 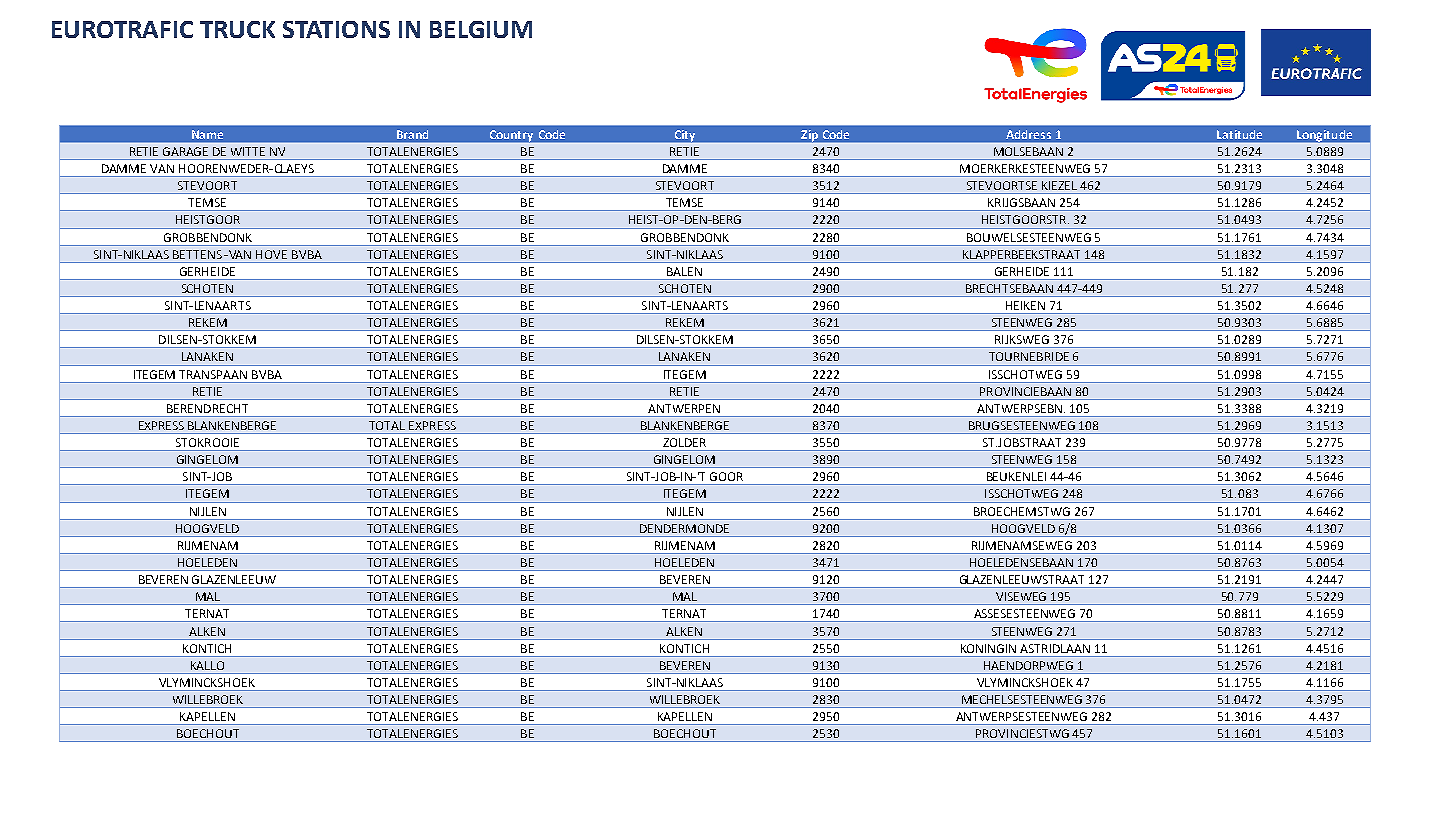 What do you see at coordinates (1028, 134) in the screenshot?
I see `Address` at bounding box center [1028, 134].
